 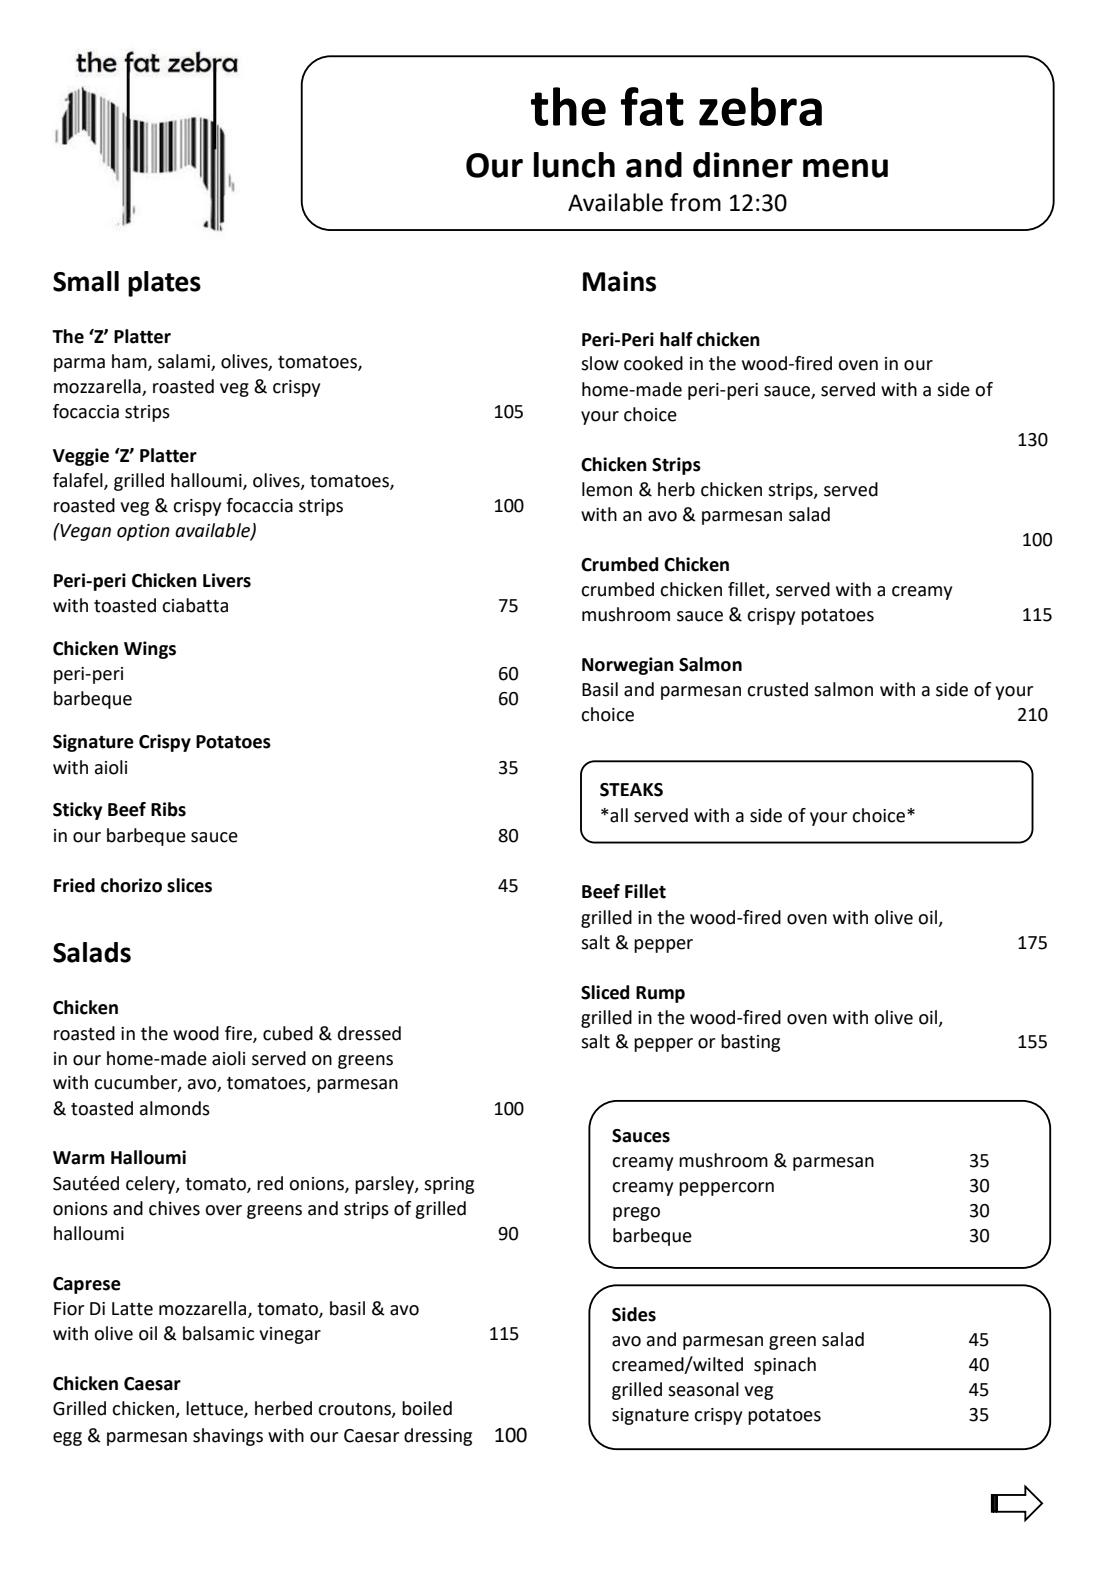 What do you see at coordinates (228, 1437) in the screenshot?
I see `shavings` at bounding box center [228, 1437].
